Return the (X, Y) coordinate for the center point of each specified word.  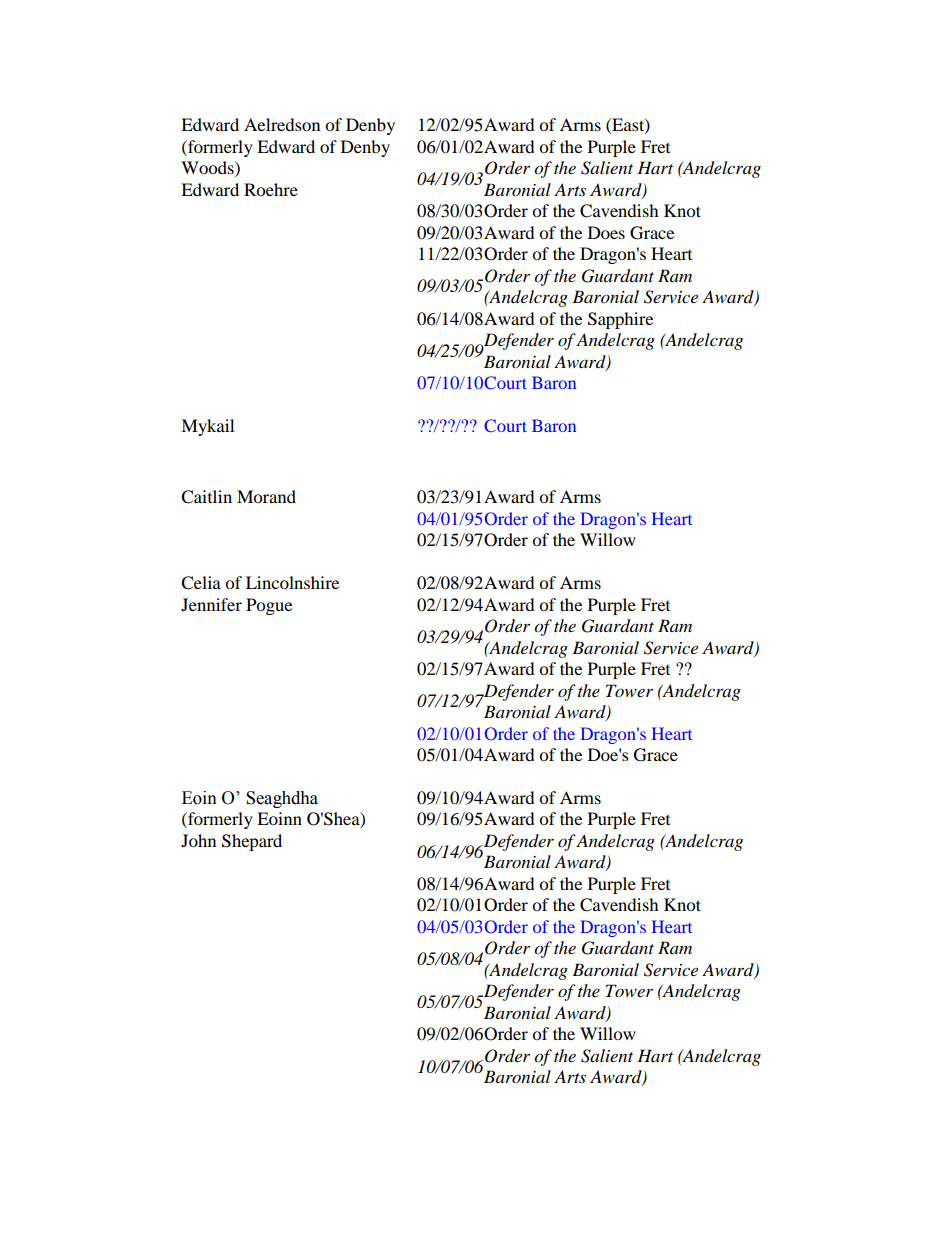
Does (606, 232)
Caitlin (206, 497)
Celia (201, 583)
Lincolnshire (292, 582)
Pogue (269, 606)
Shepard (252, 842)
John (198, 840)
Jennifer (211, 604)
